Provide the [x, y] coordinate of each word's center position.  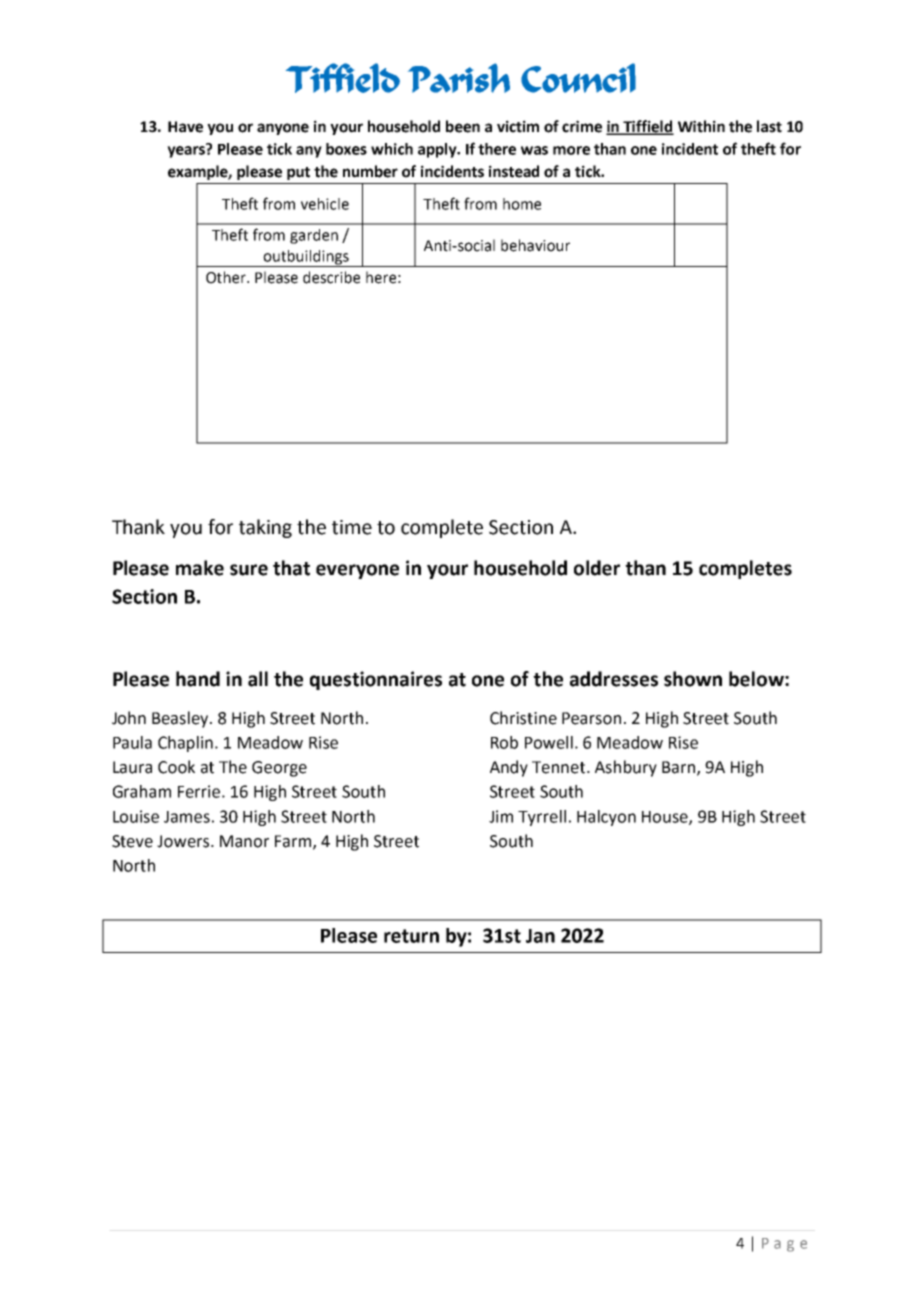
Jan [540, 936]
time [352, 527]
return [411, 936]
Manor [244, 841]
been [463, 126]
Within [701, 126]
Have [185, 127]
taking [265, 528]
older [597, 568]
